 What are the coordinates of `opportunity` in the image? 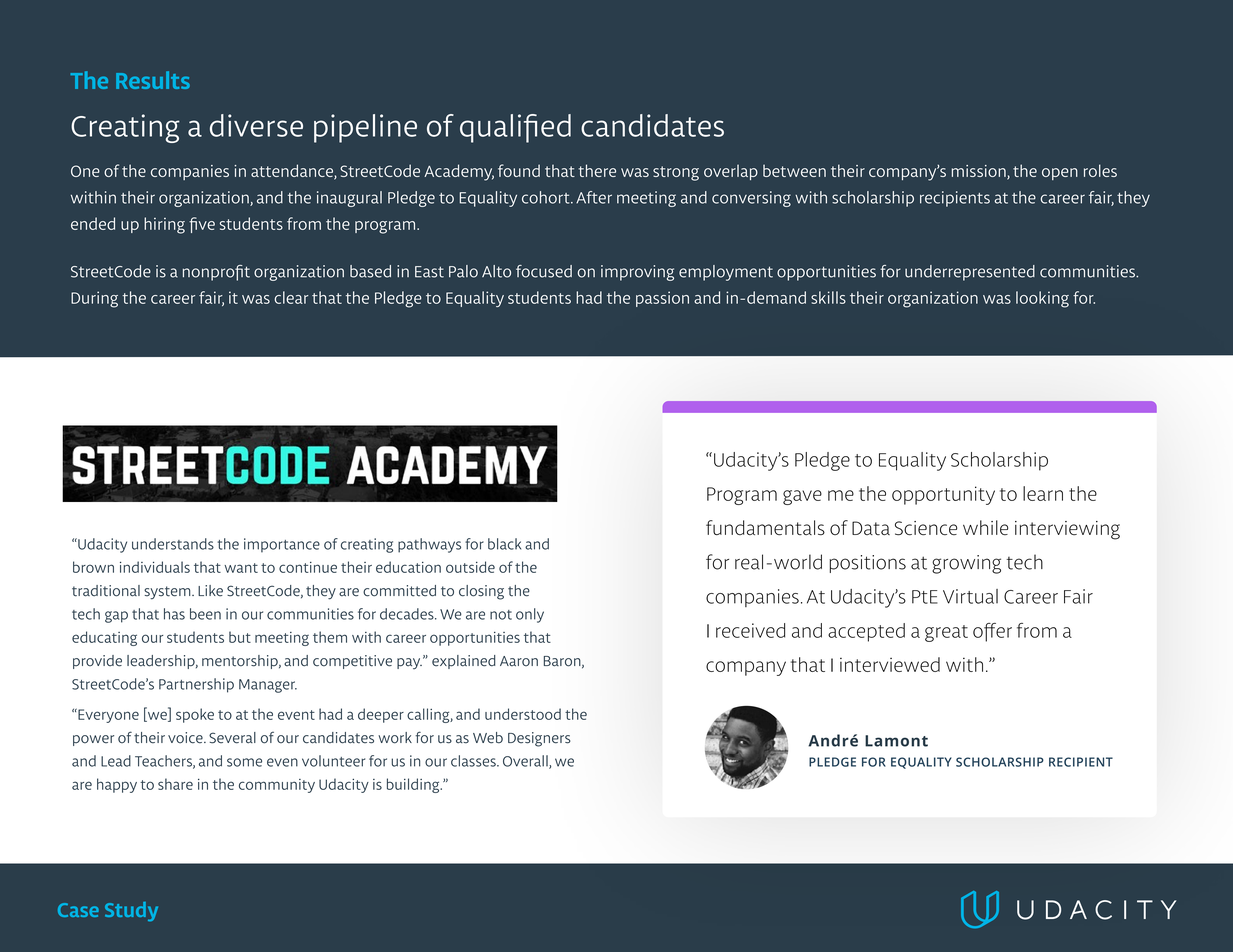 It's located at (943, 495).
